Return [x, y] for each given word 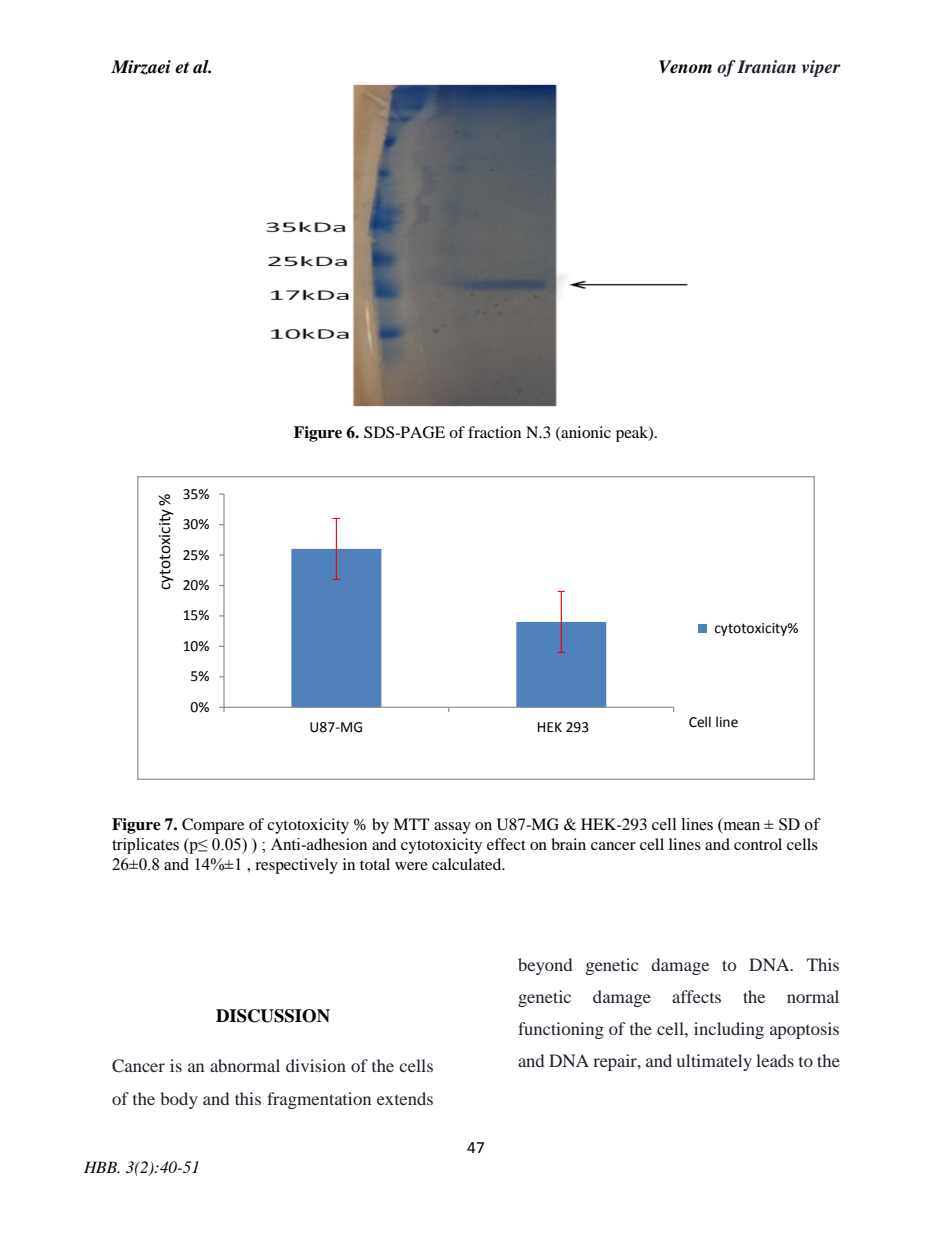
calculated [468, 864]
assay [452, 828]
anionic [585, 433]
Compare [213, 826]
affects [696, 996]
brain [568, 844]
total [375, 864]
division [316, 1065]
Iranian [766, 66]
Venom [685, 67]
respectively [296, 866]
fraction [494, 432]
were [411, 866]
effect [506, 844]
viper [821, 68]
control [758, 844]
